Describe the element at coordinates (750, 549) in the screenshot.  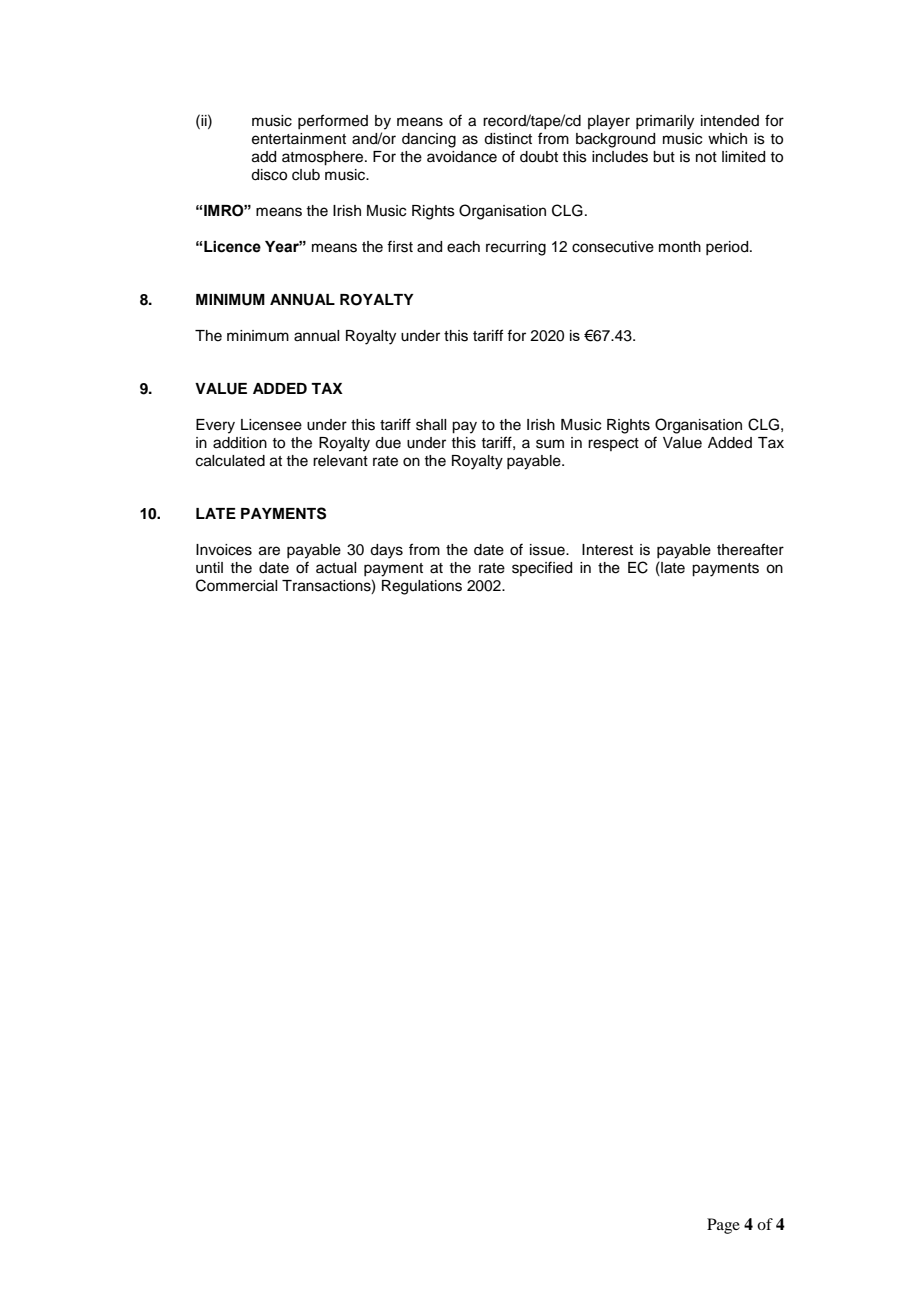
I see `thereafter` at that location.
